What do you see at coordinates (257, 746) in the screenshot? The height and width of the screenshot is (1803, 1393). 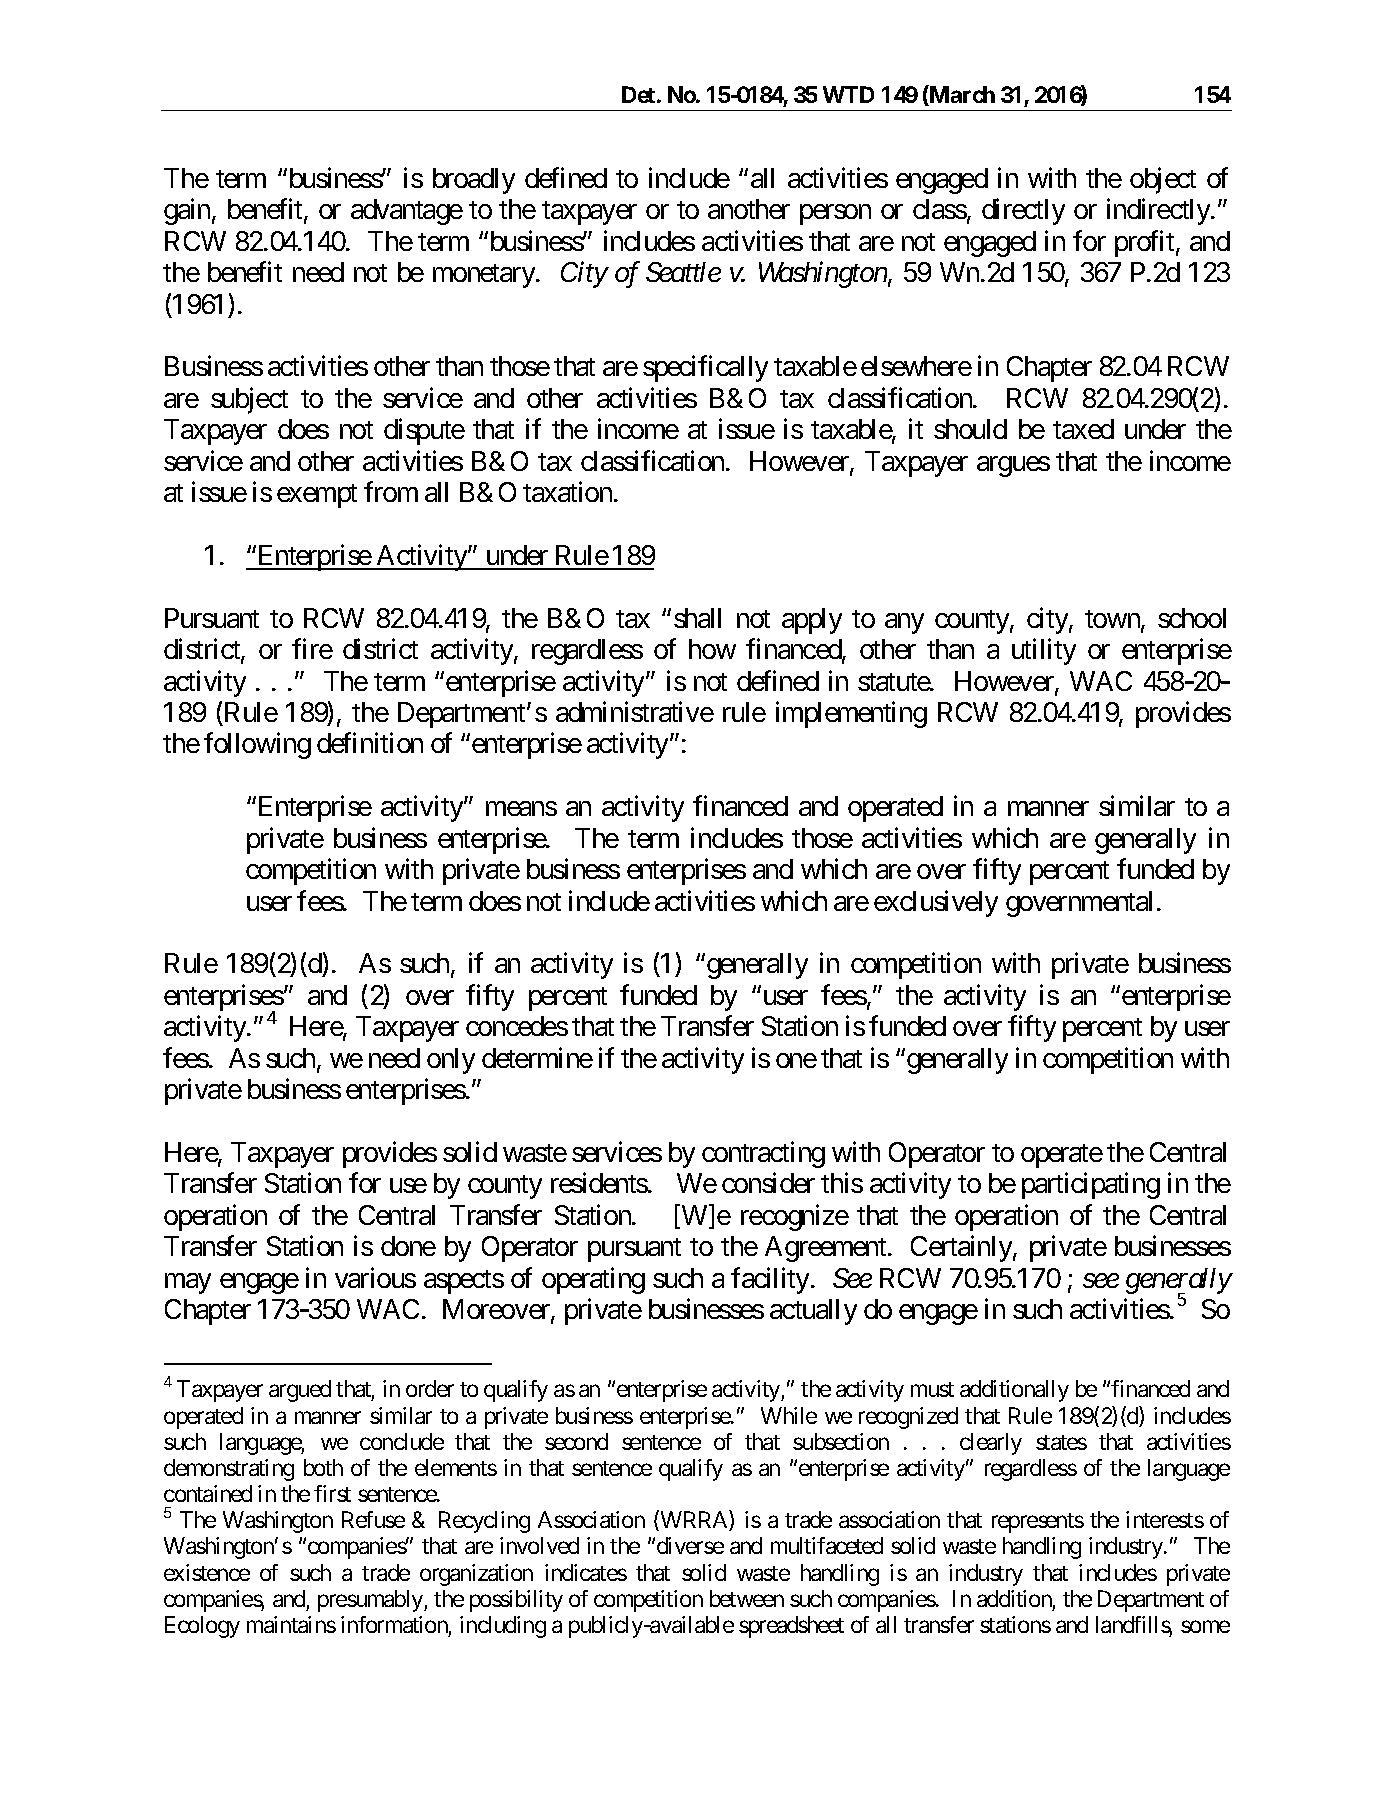 I see `following` at bounding box center [257, 746].
